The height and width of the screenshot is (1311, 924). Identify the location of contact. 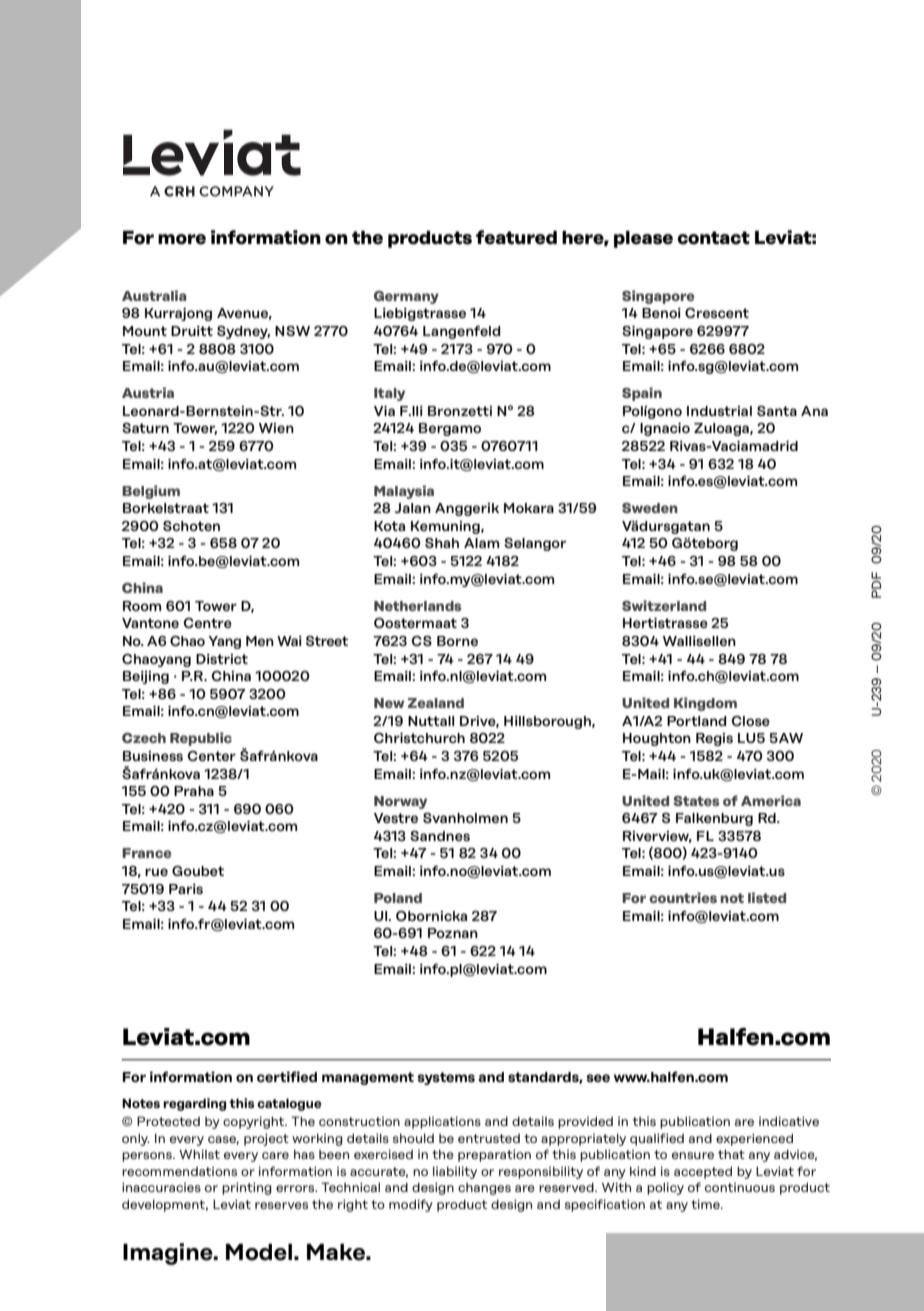
(713, 238).
